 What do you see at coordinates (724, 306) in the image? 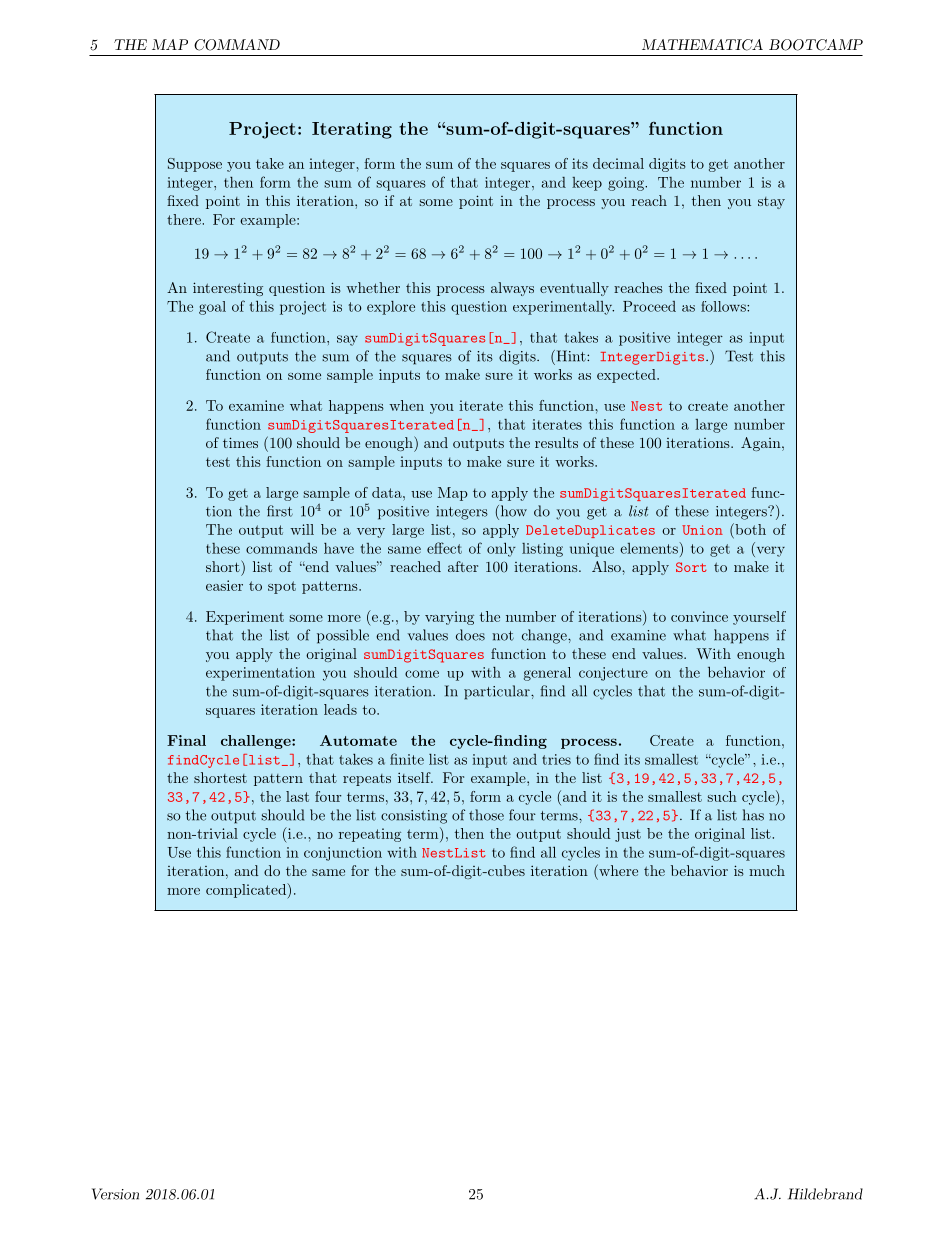
I see `follows` at bounding box center [724, 306].
